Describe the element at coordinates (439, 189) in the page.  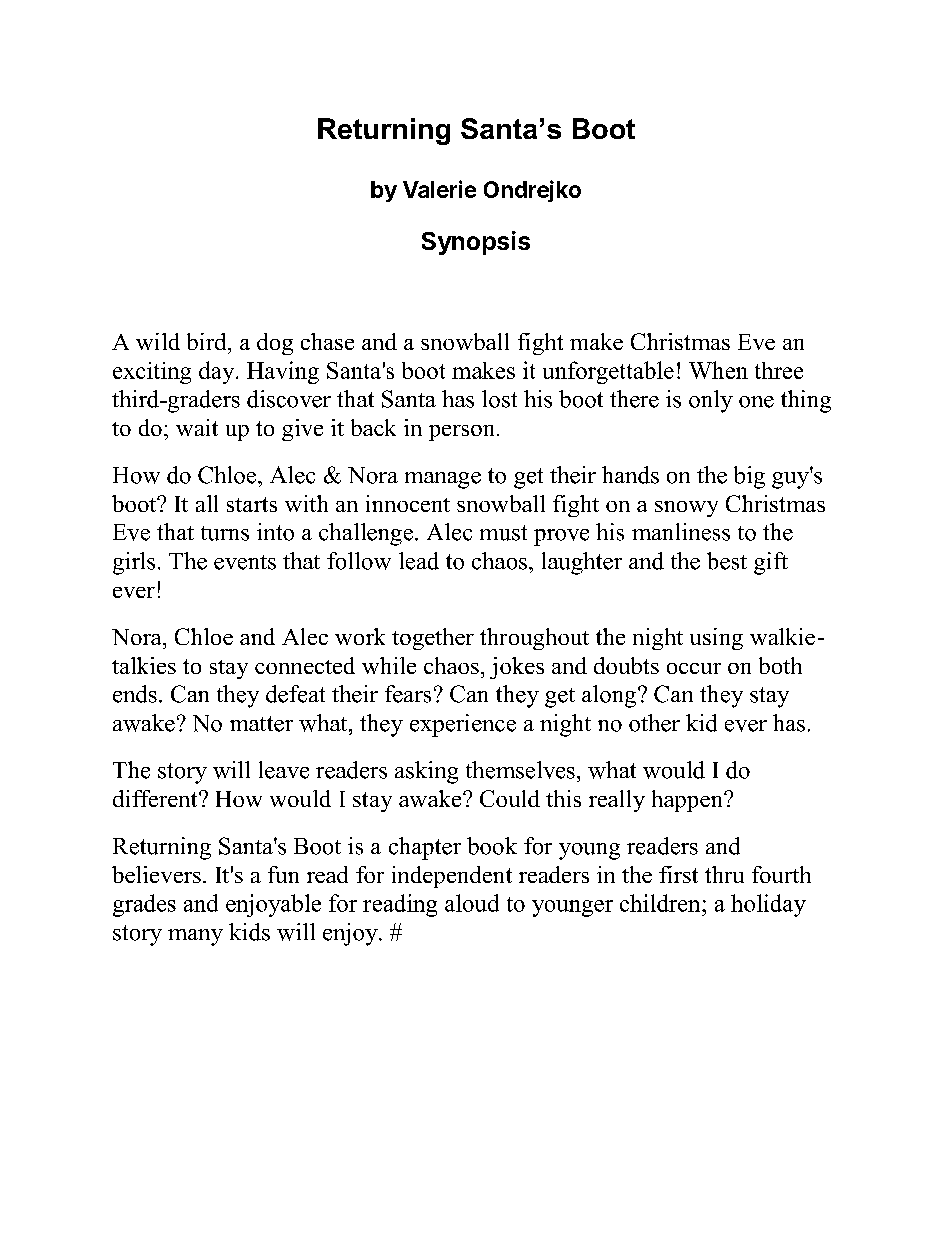
I see `Valerie` at that location.
